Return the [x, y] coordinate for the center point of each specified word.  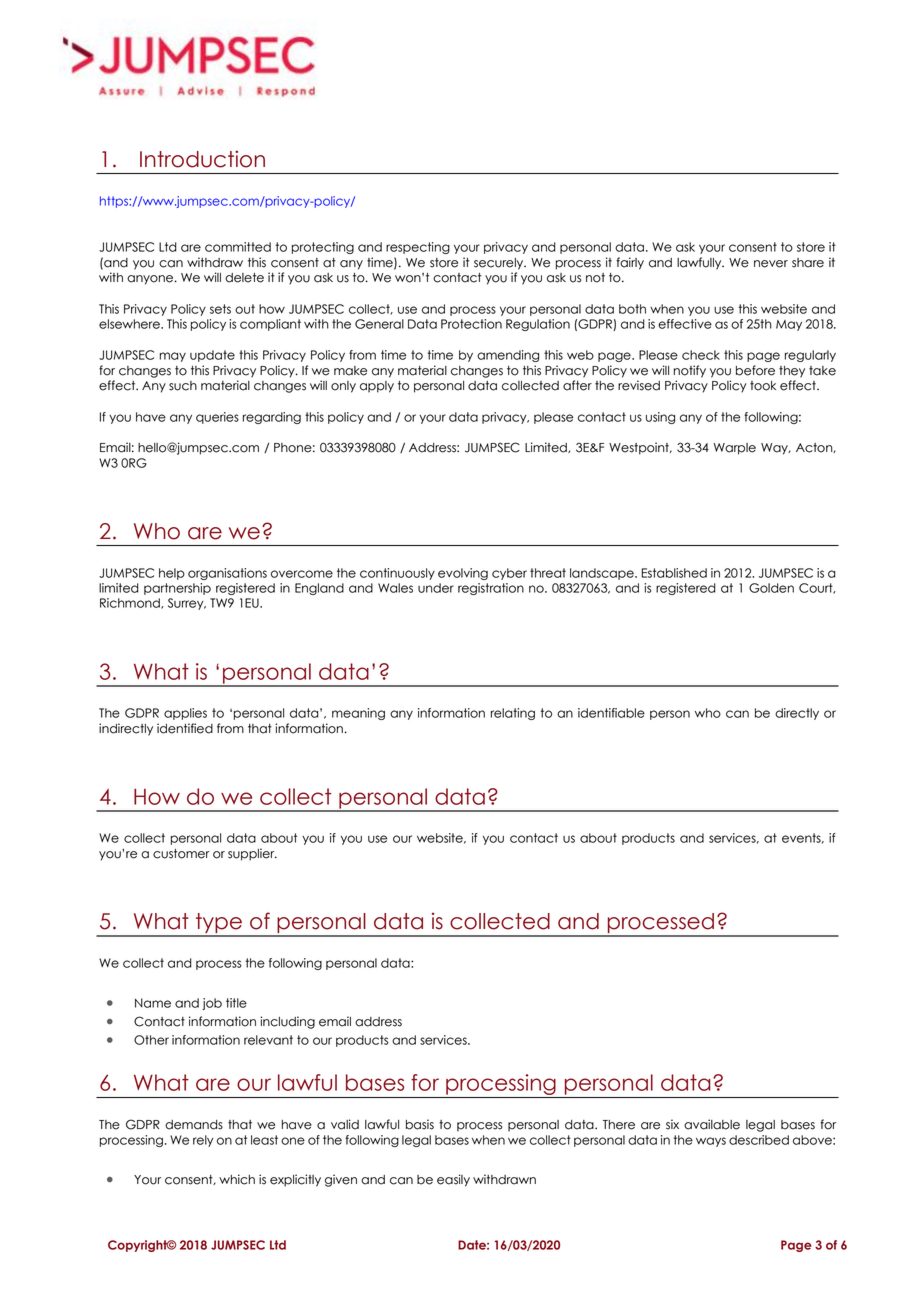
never [771, 264]
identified [185, 728]
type [219, 924]
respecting [418, 248]
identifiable [611, 713]
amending [508, 356]
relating [513, 714]
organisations [227, 574]
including [287, 1022]
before [755, 370]
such [183, 386]
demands [194, 1125]
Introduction [202, 159]
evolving [463, 574]
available [712, 1124]
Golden [771, 588]
